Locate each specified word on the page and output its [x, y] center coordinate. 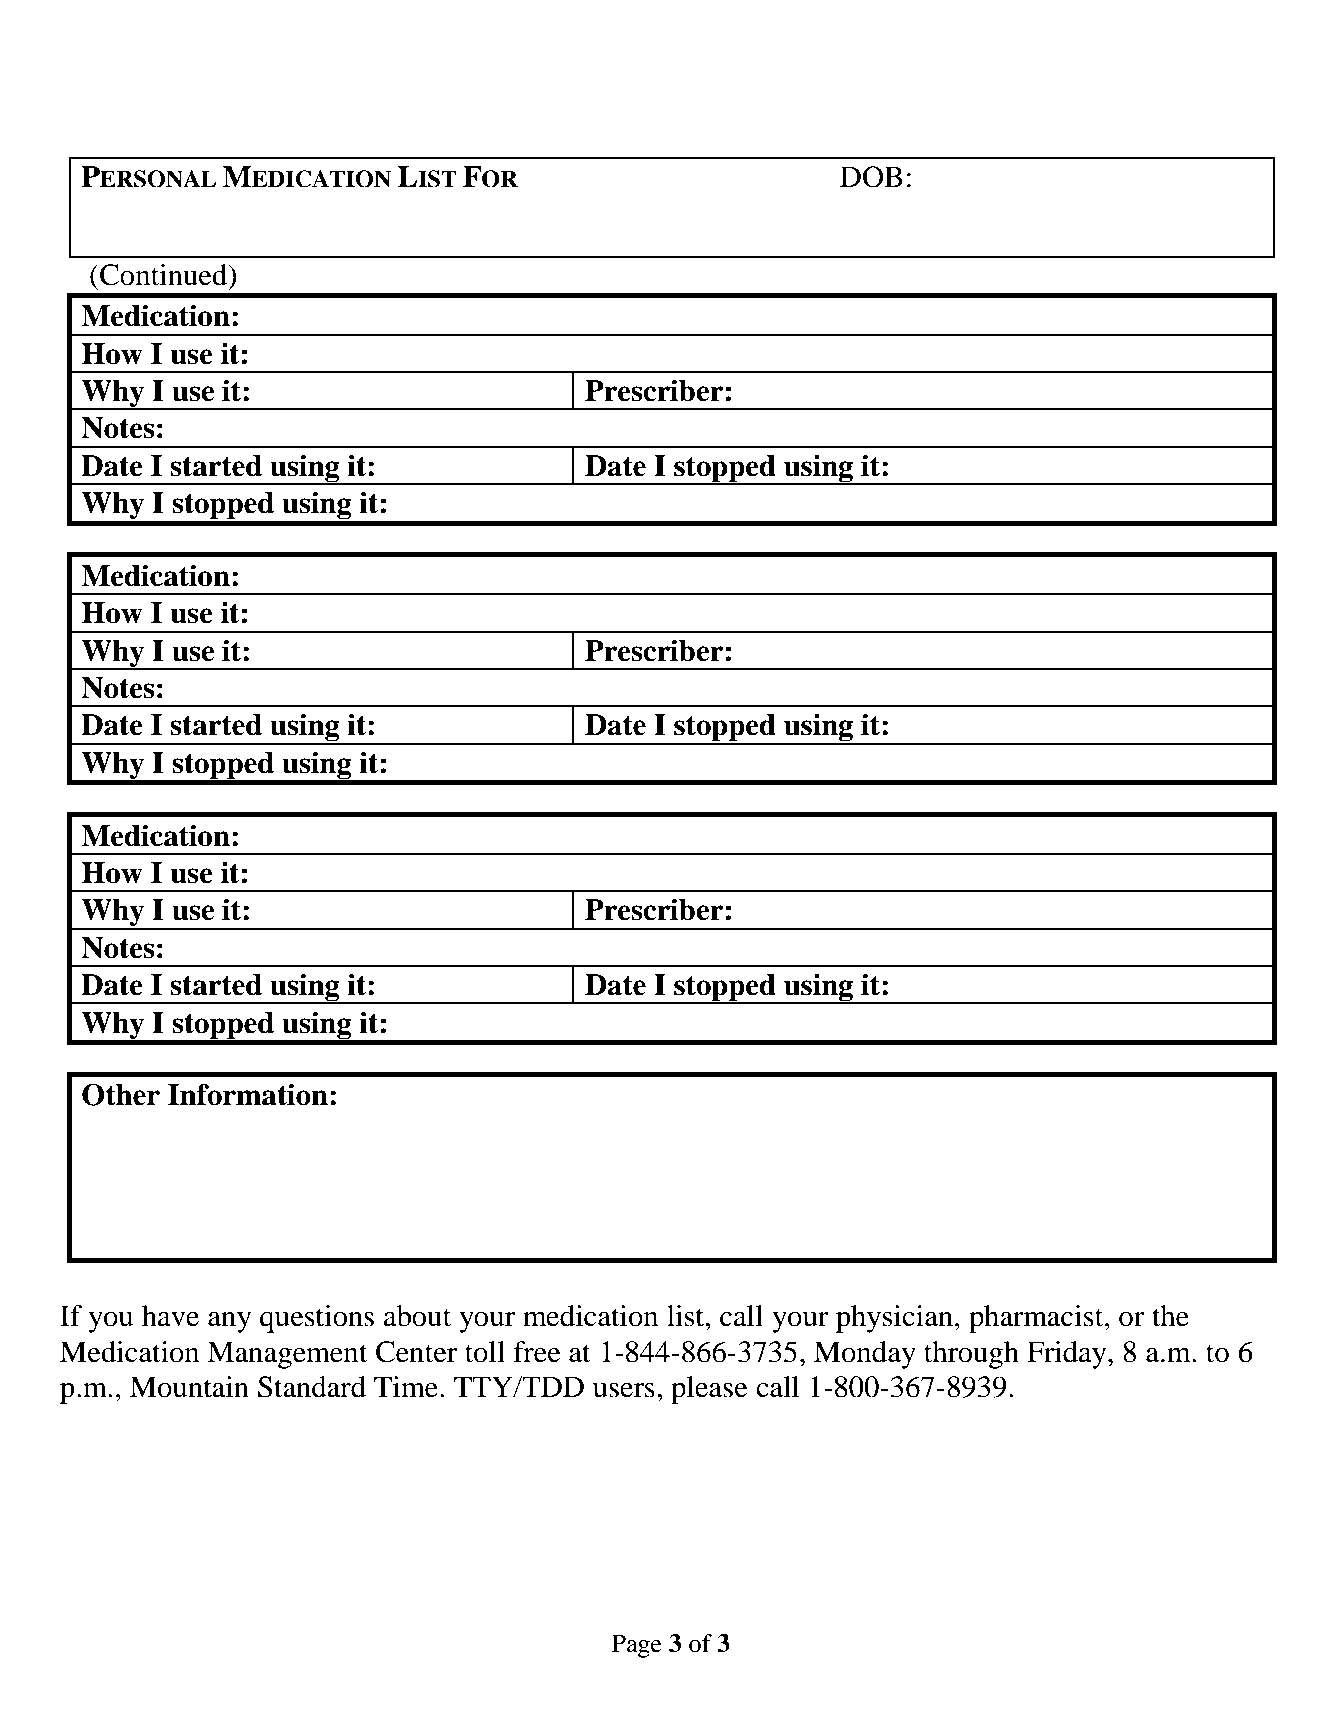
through [971, 1355]
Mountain [189, 1387]
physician [894, 1319]
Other [121, 1094]
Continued [164, 275]
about [417, 1316]
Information [248, 1094]
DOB [871, 177]
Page [637, 1646]
